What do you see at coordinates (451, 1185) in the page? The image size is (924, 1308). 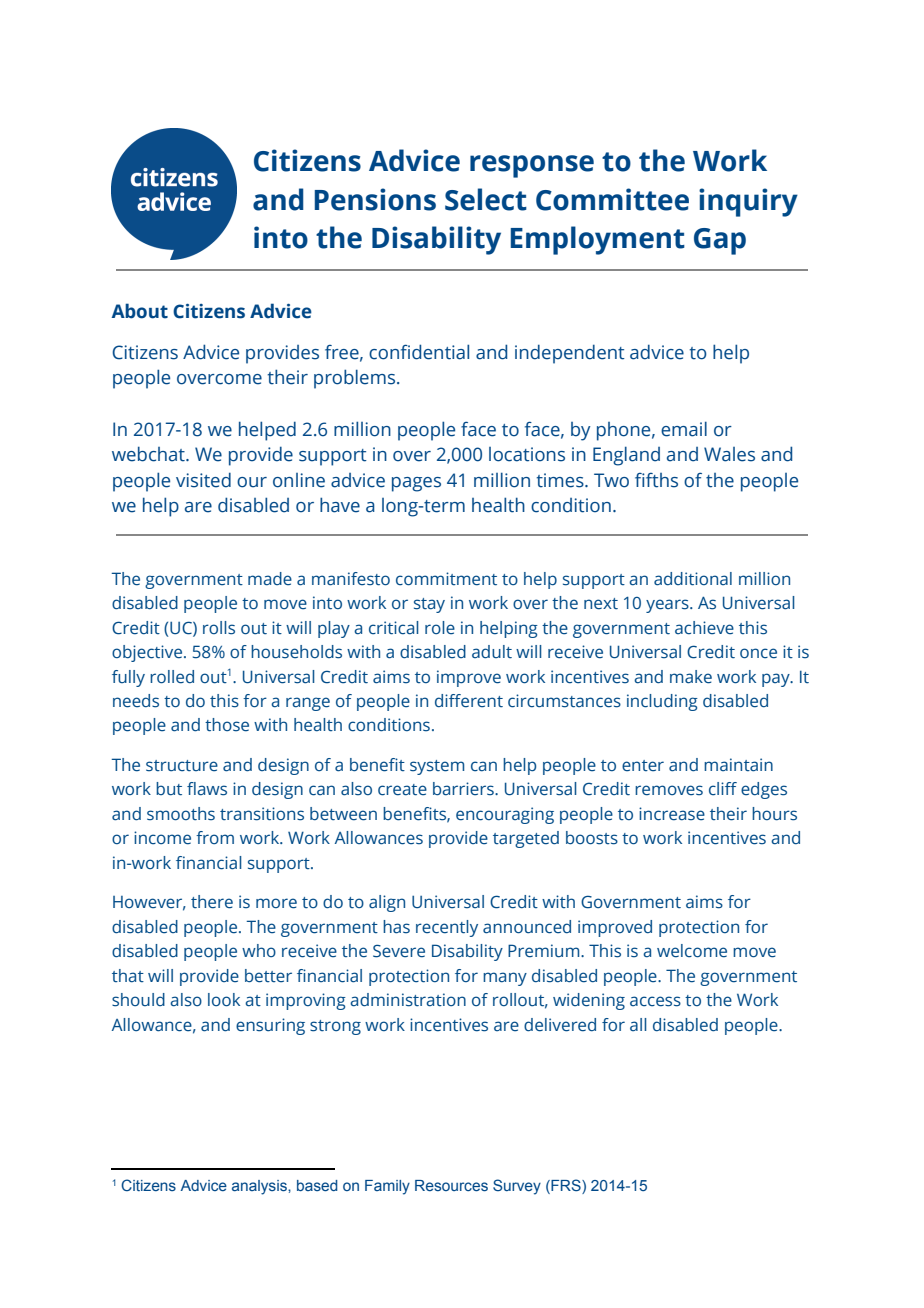 I see `Resources` at bounding box center [451, 1185].
